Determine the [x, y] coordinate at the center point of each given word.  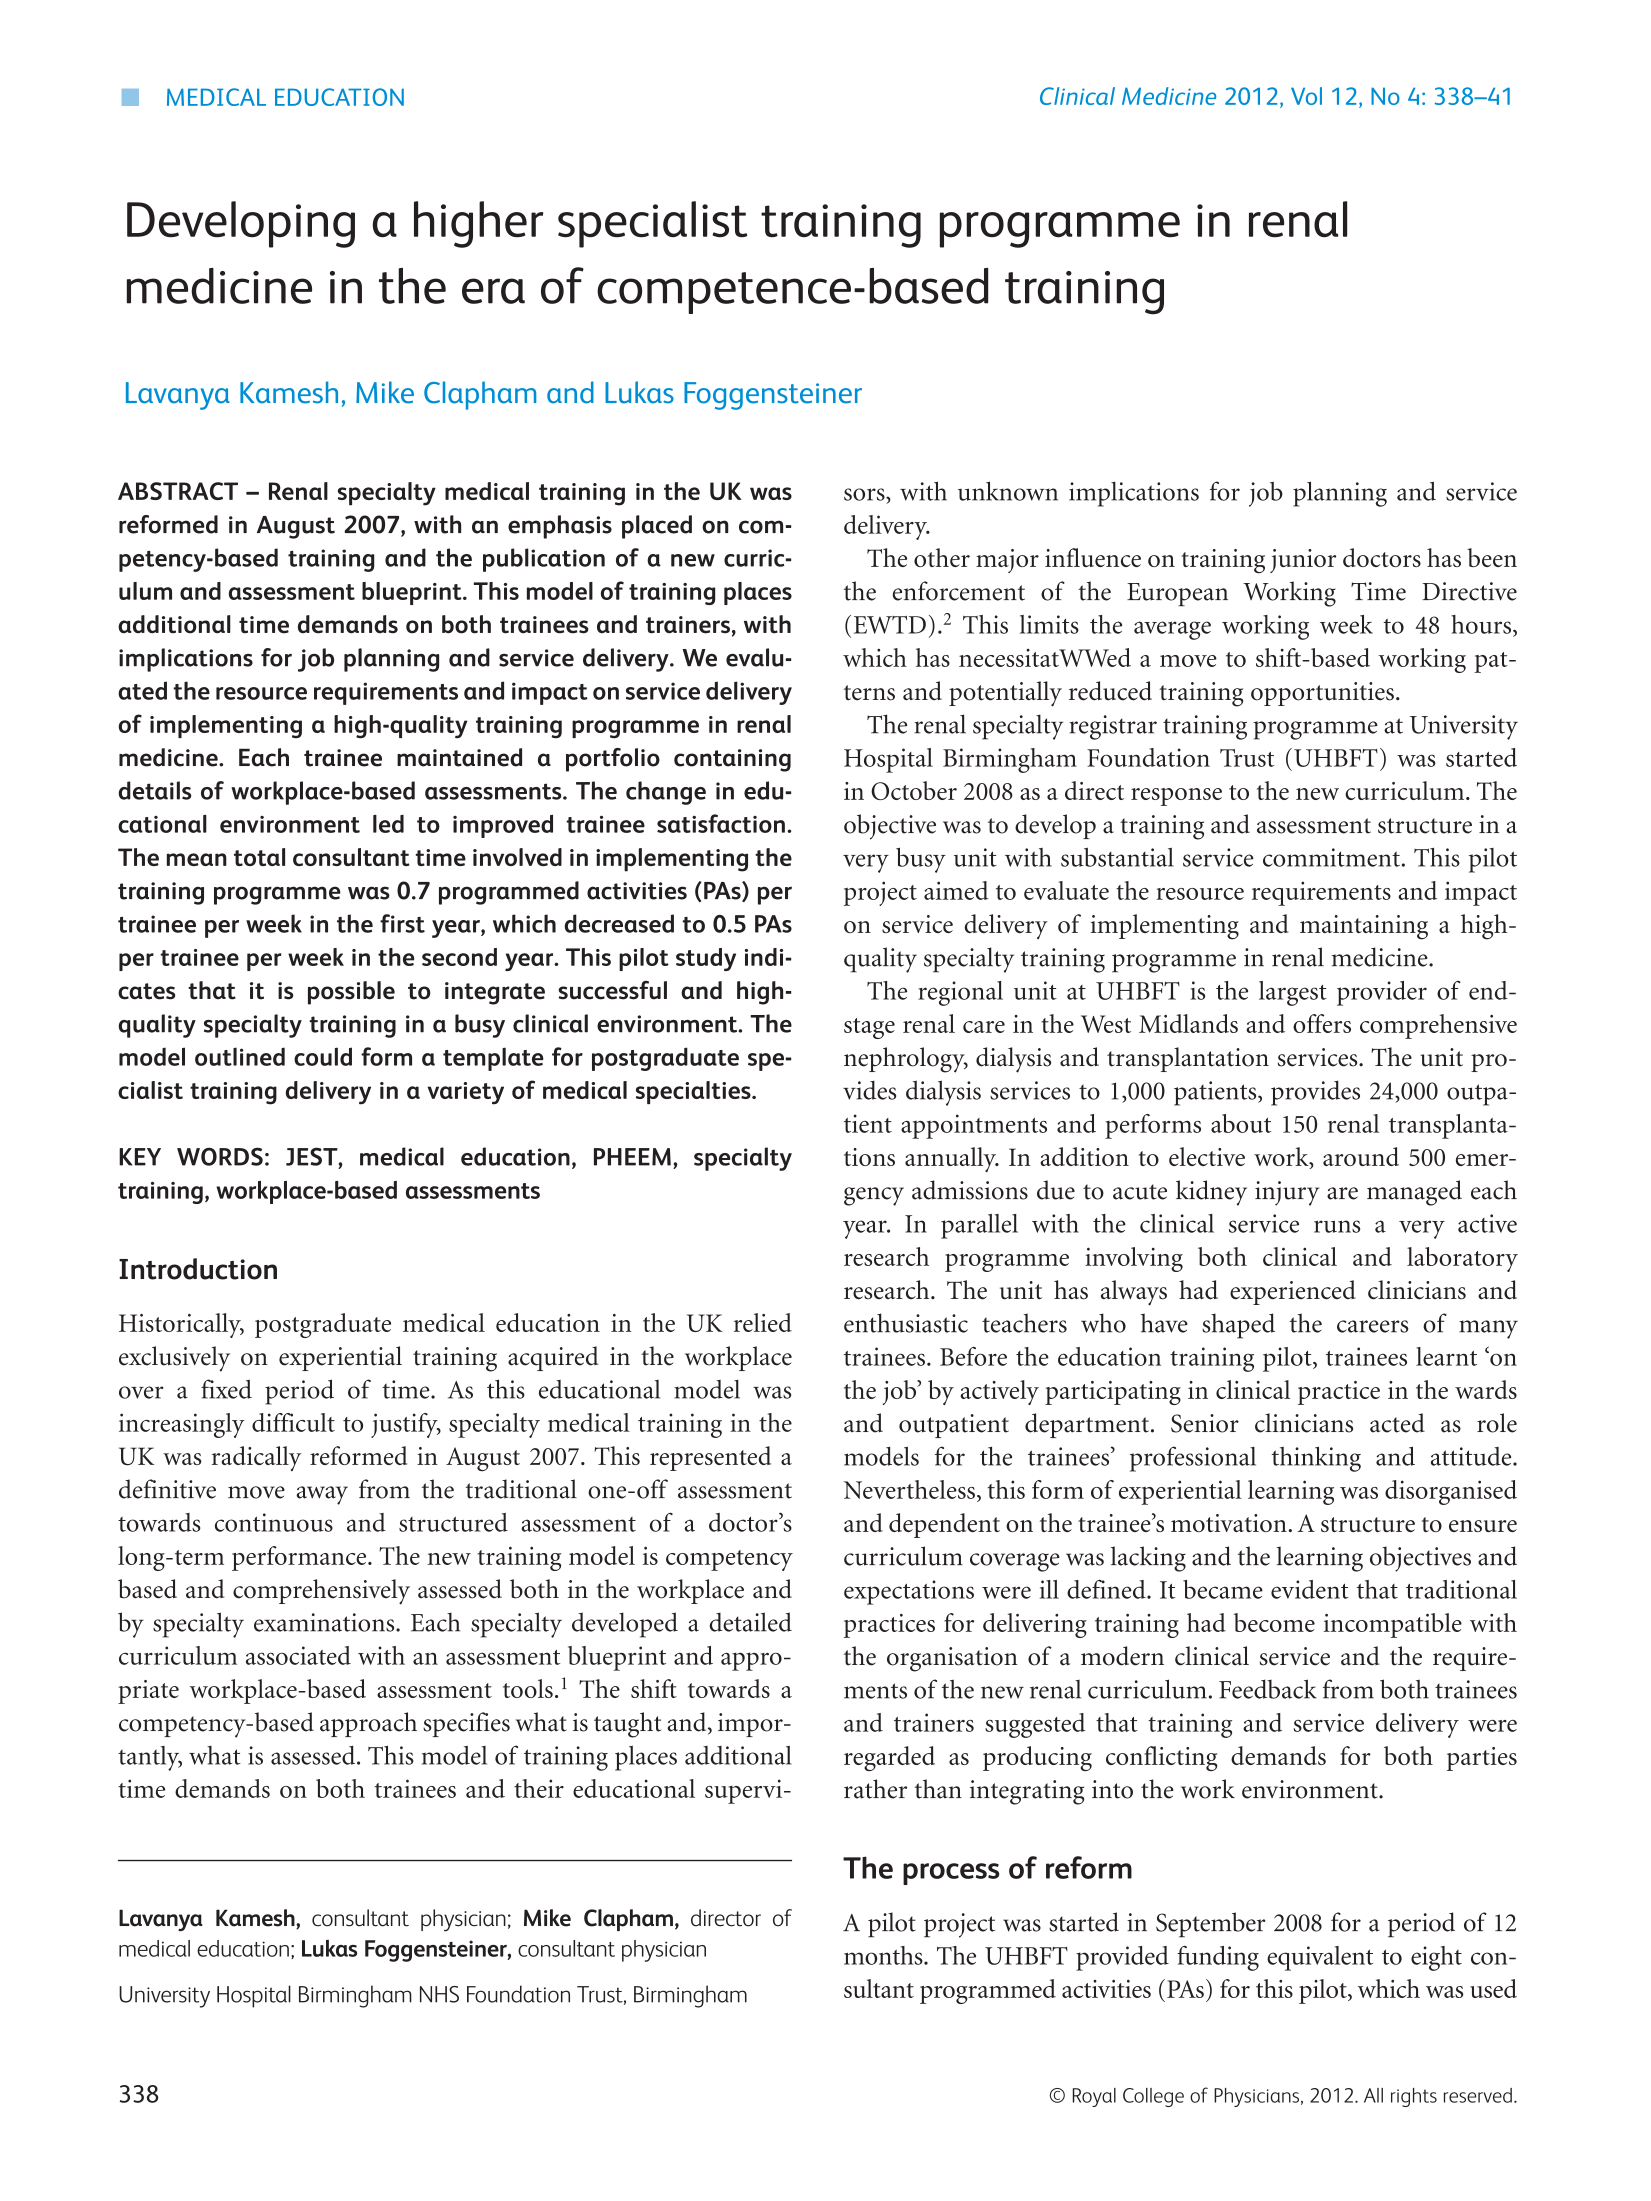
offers [1322, 1023]
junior [1303, 561]
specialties [694, 1092]
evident [1310, 1589]
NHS [439, 1994]
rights [1414, 2097]
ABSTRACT [178, 491]
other [942, 557]
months [884, 1955]
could [323, 1056]
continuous [274, 1522]
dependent [944, 1525]
